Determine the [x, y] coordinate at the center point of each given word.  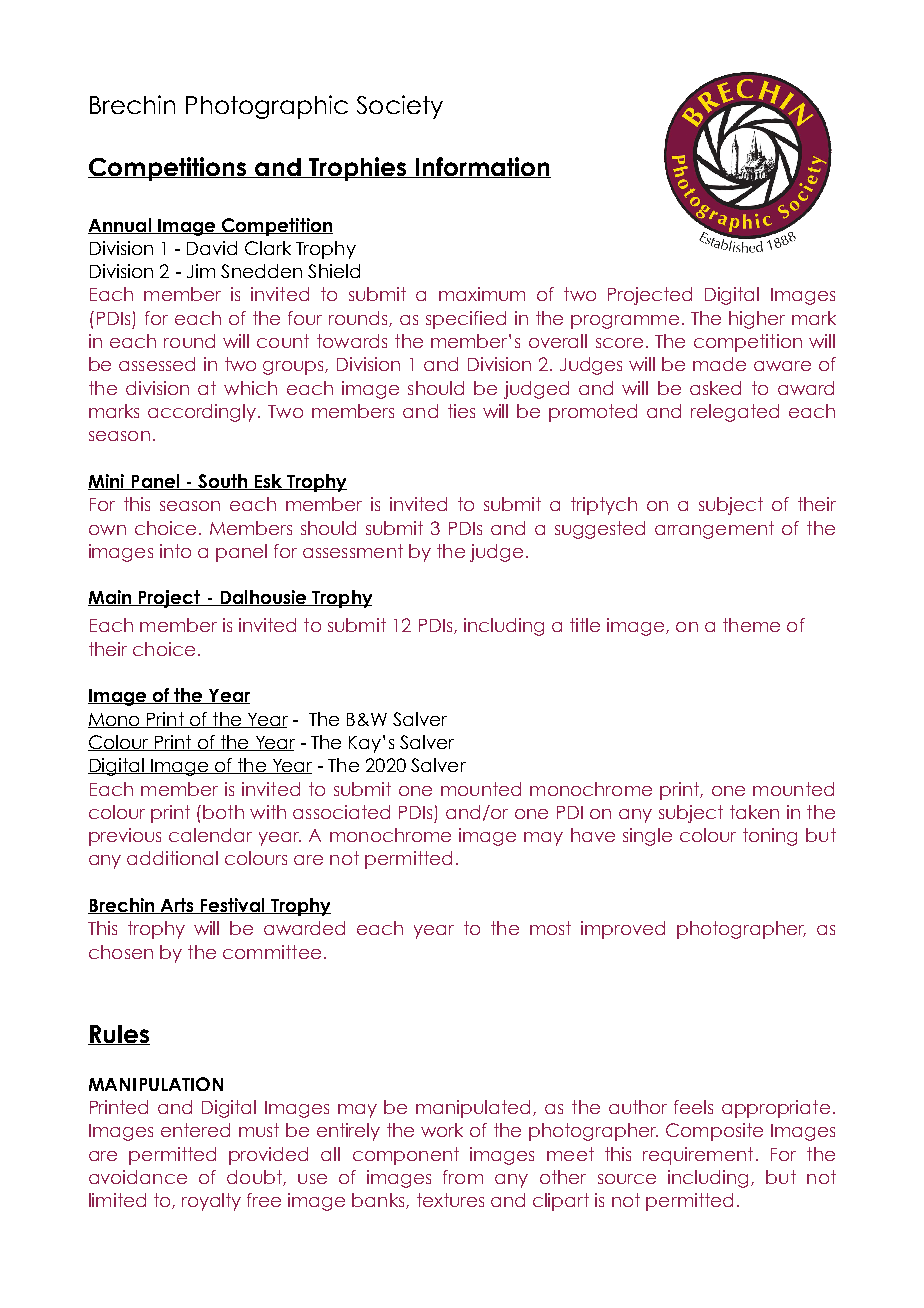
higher [757, 320]
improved [623, 930]
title [585, 625]
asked [715, 388]
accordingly [202, 413]
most [550, 928]
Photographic [267, 107]
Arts [177, 906]
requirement [698, 1156]
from [463, 1177]
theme [751, 625]
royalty [211, 1202]
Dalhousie [263, 598]
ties [461, 411]
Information [482, 167]
